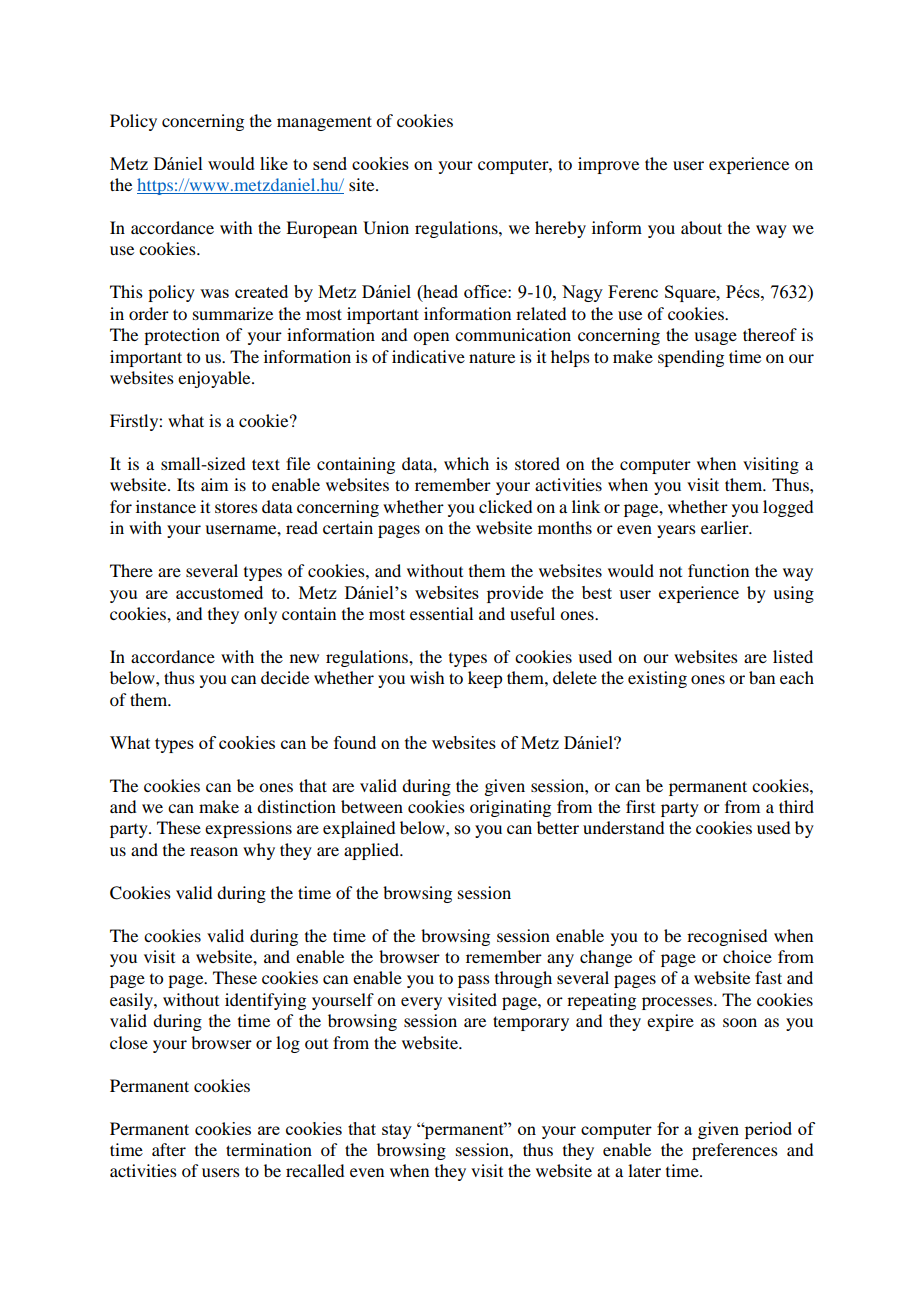 Image resolution: width=924 pixels, height=1308 pixels. What do you see at coordinates (169, 1149) in the document?
I see `after` at bounding box center [169, 1149].
